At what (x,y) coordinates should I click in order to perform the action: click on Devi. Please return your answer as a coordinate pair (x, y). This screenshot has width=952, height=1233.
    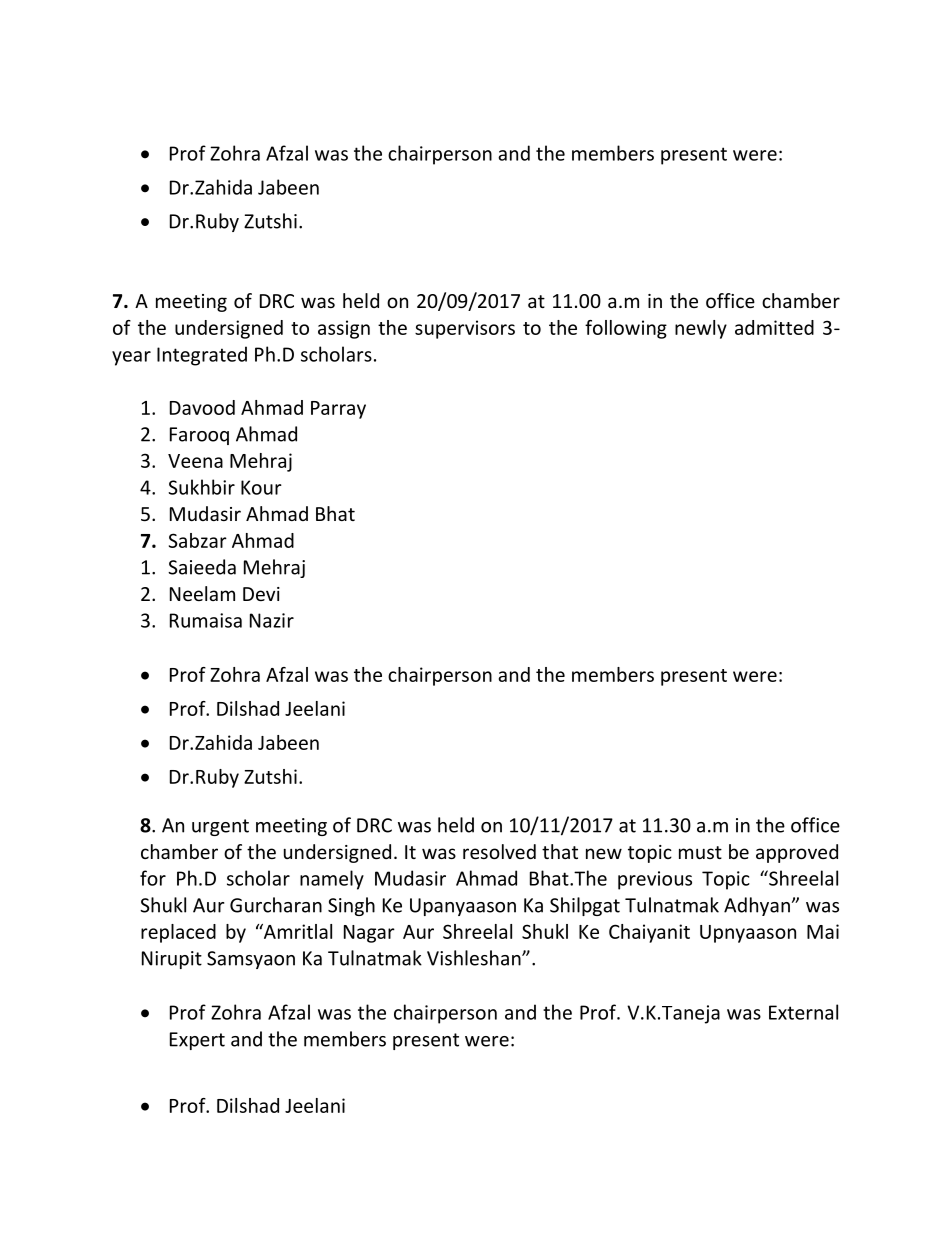
    Looking at the image, I should click on (261, 594).
